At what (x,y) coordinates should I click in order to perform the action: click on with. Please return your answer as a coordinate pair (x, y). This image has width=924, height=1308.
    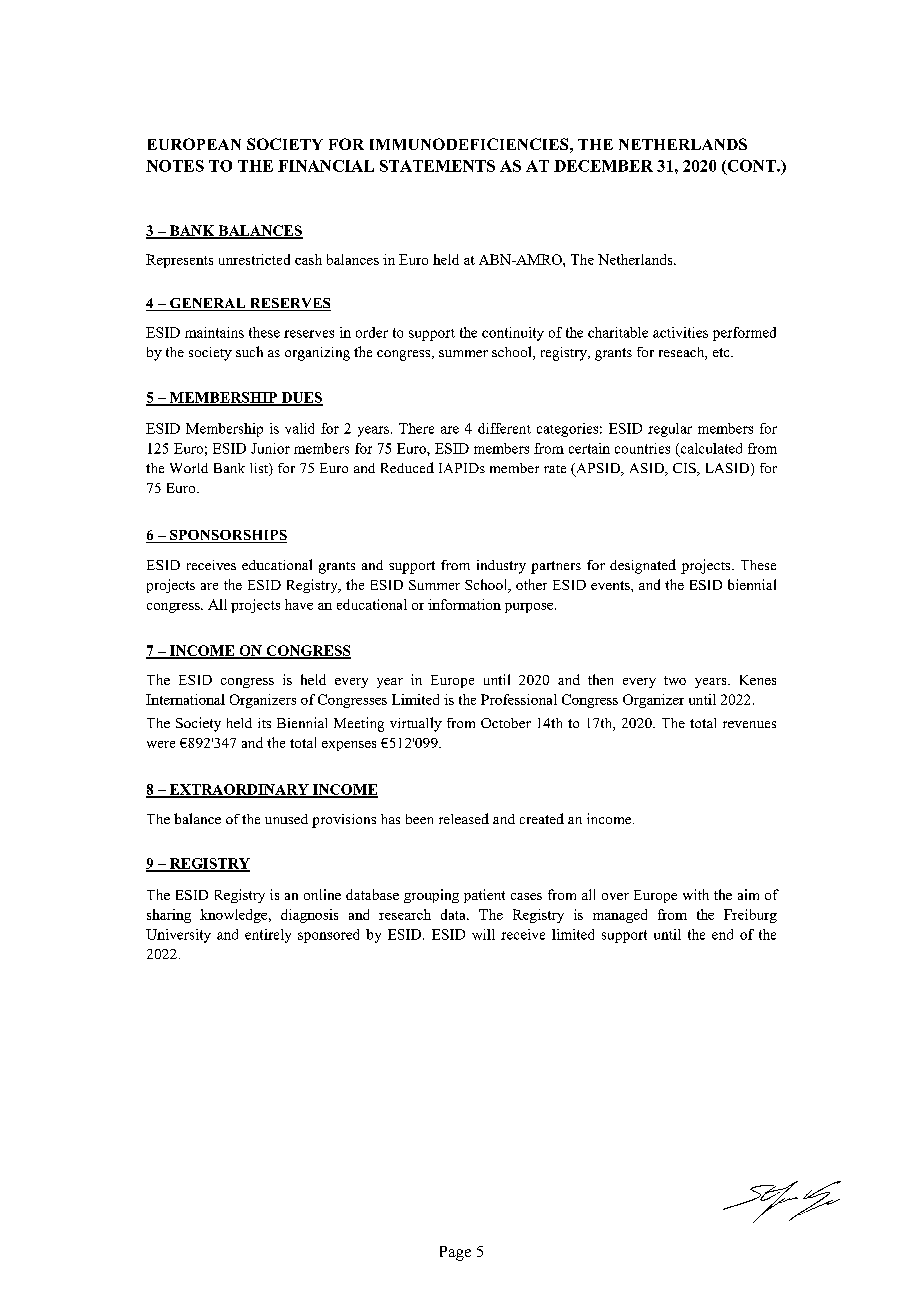
    Looking at the image, I should click on (696, 894).
